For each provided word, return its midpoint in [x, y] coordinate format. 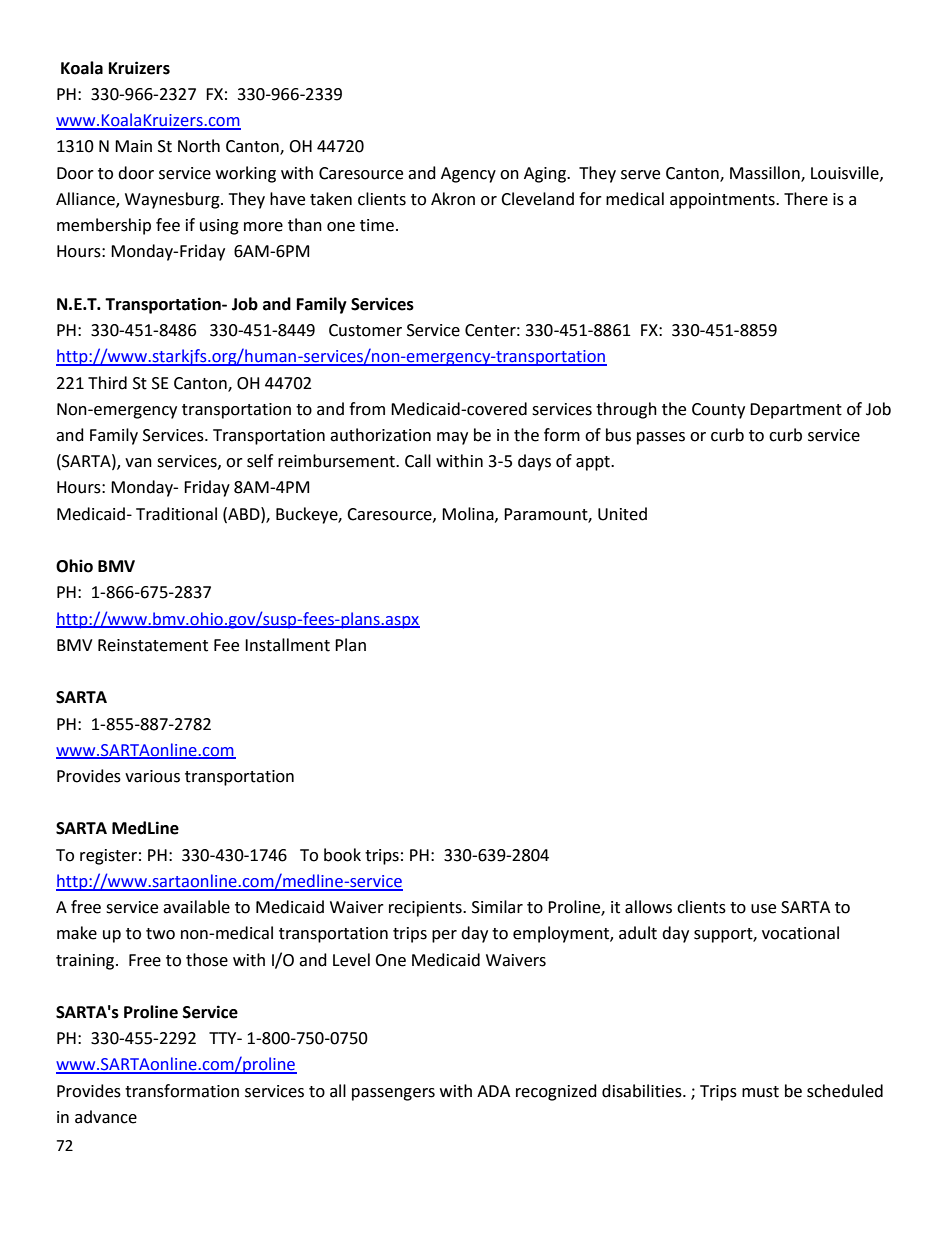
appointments [723, 201]
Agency [468, 175]
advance [106, 1117]
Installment [287, 645]
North [199, 146]
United [622, 514]
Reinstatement [153, 645]
